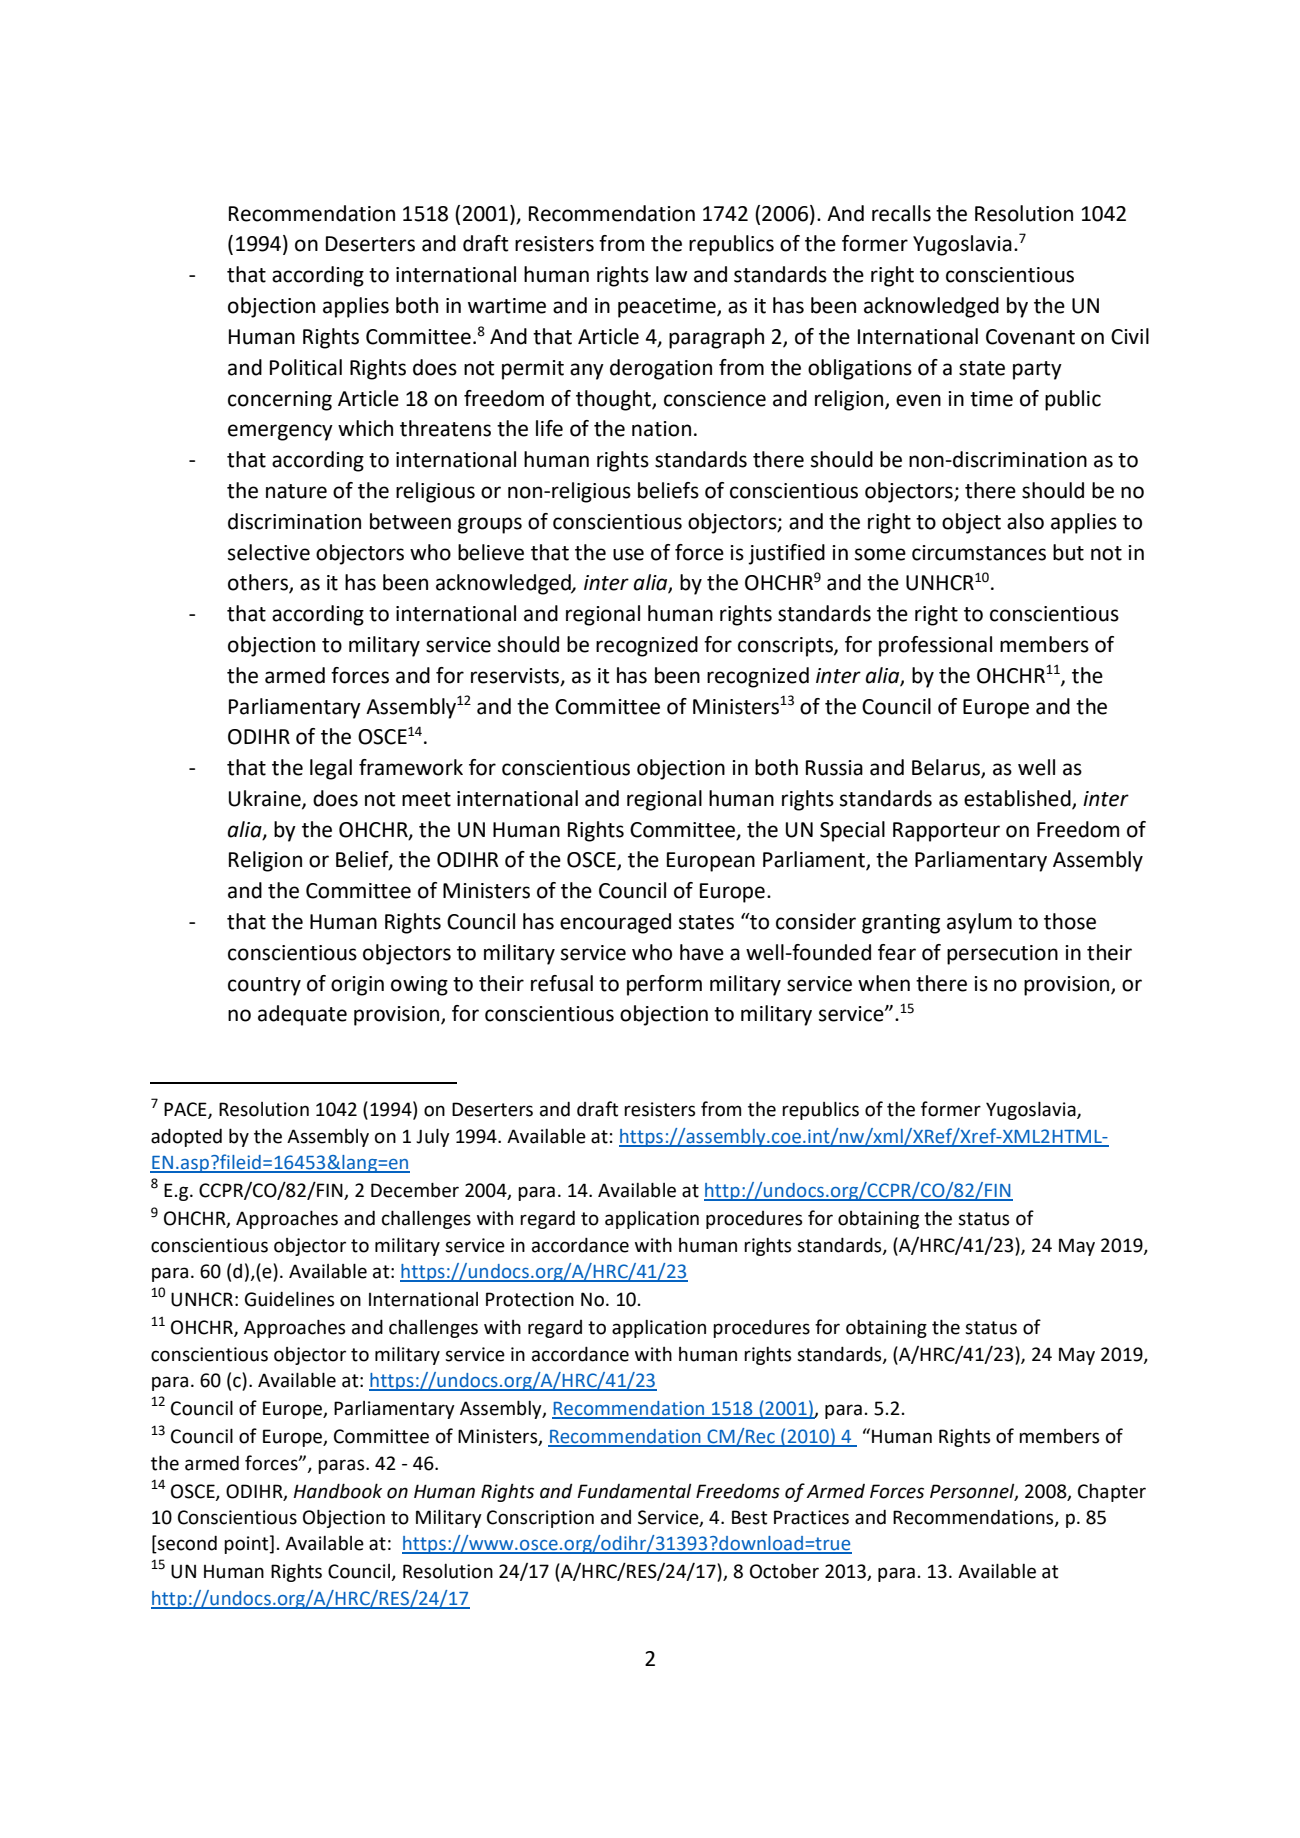 This document has width=1300, height=1838. I want to click on professional, so click(935, 646).
